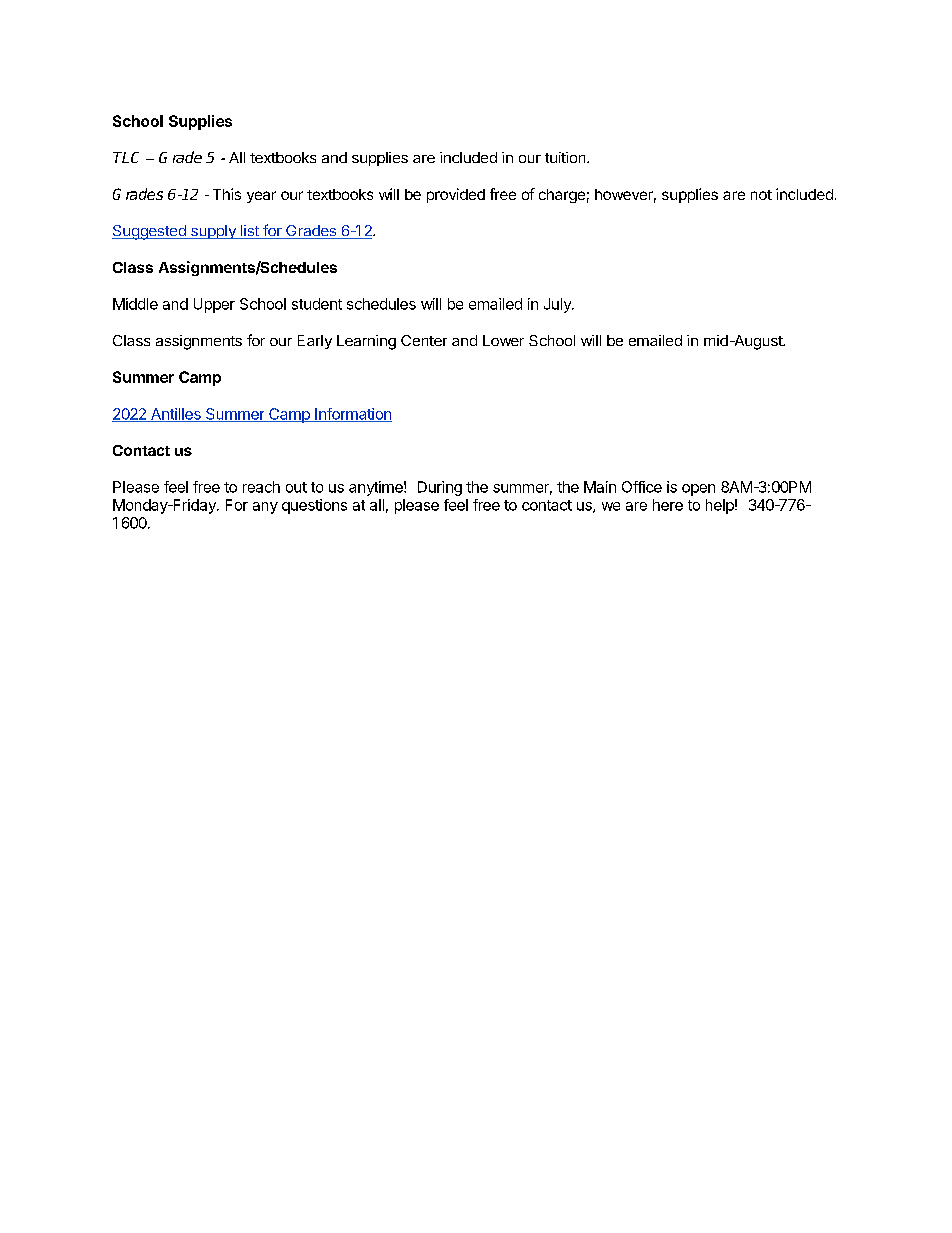 The height and width of the screenshot is (1233, 952). What do you see at coordinates (562, 196) in the screenshot?
I see `charge` at bounding box center [562, 196].
